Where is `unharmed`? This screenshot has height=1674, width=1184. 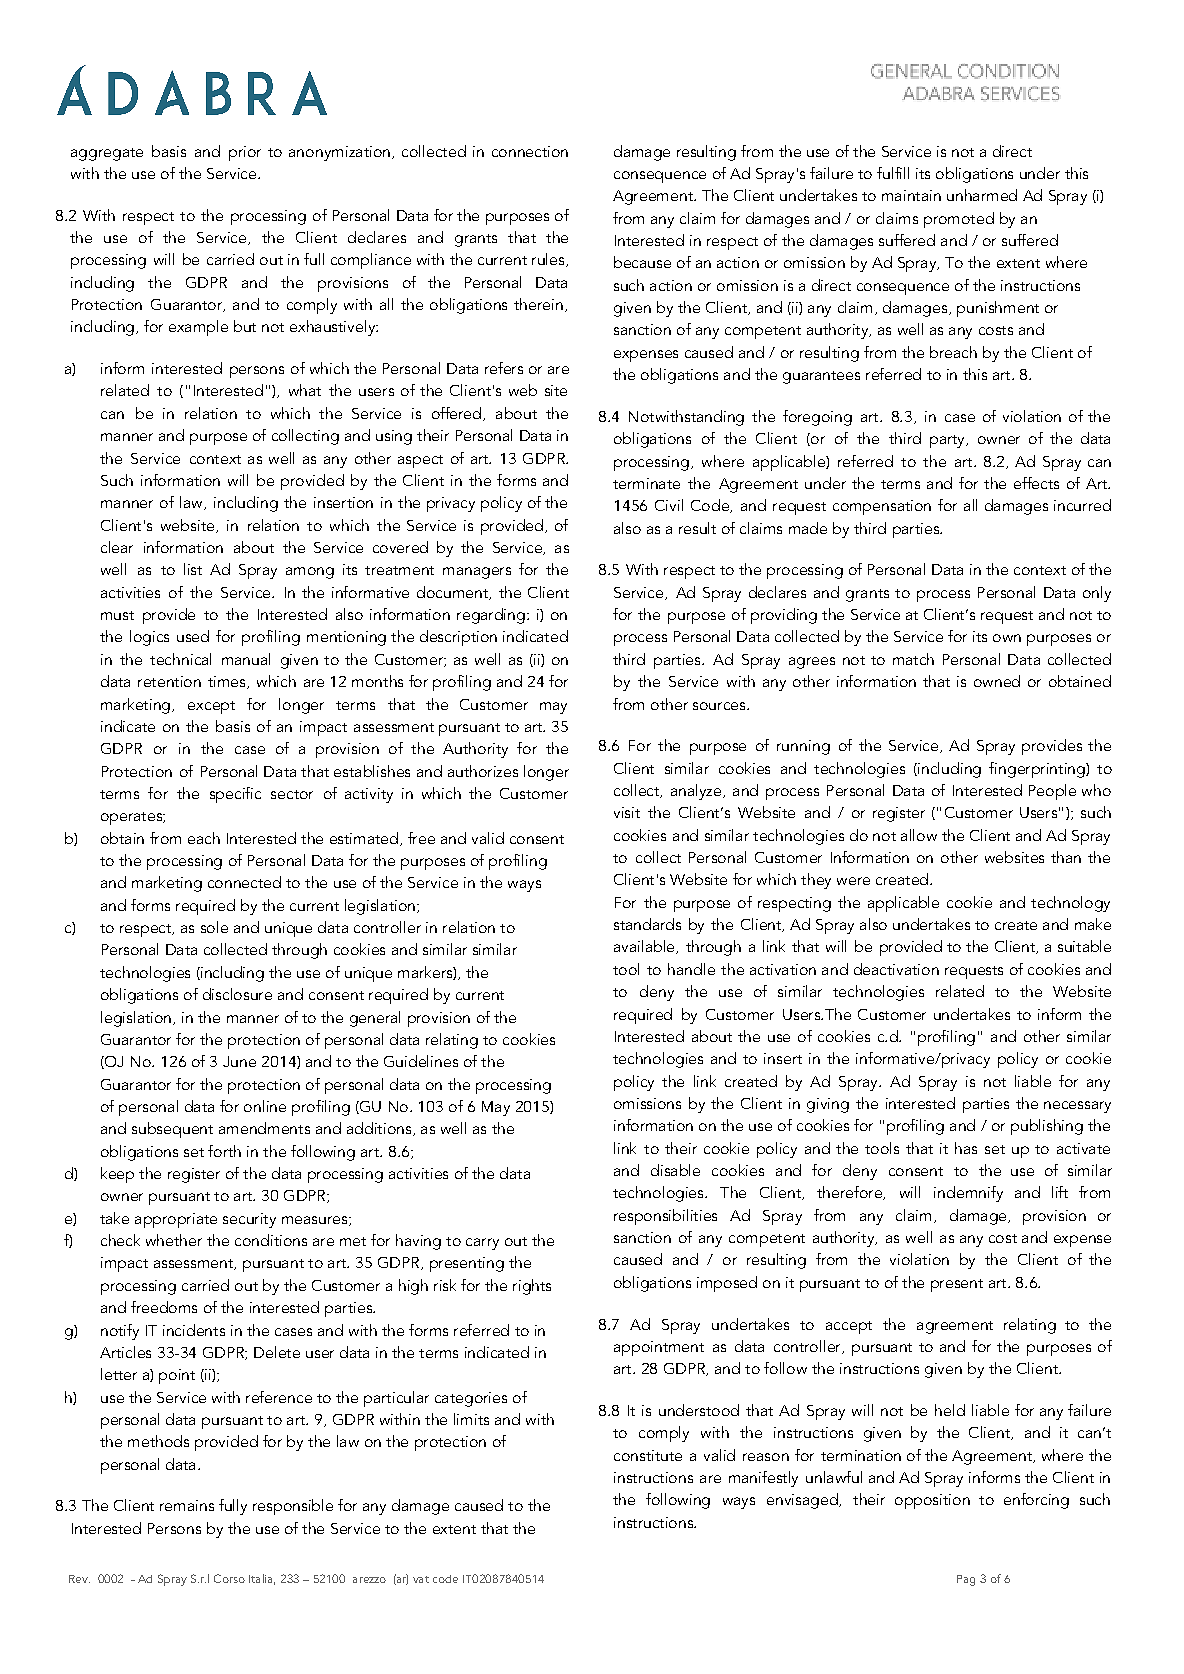
unharmed is located at coordinates (982, 195).
